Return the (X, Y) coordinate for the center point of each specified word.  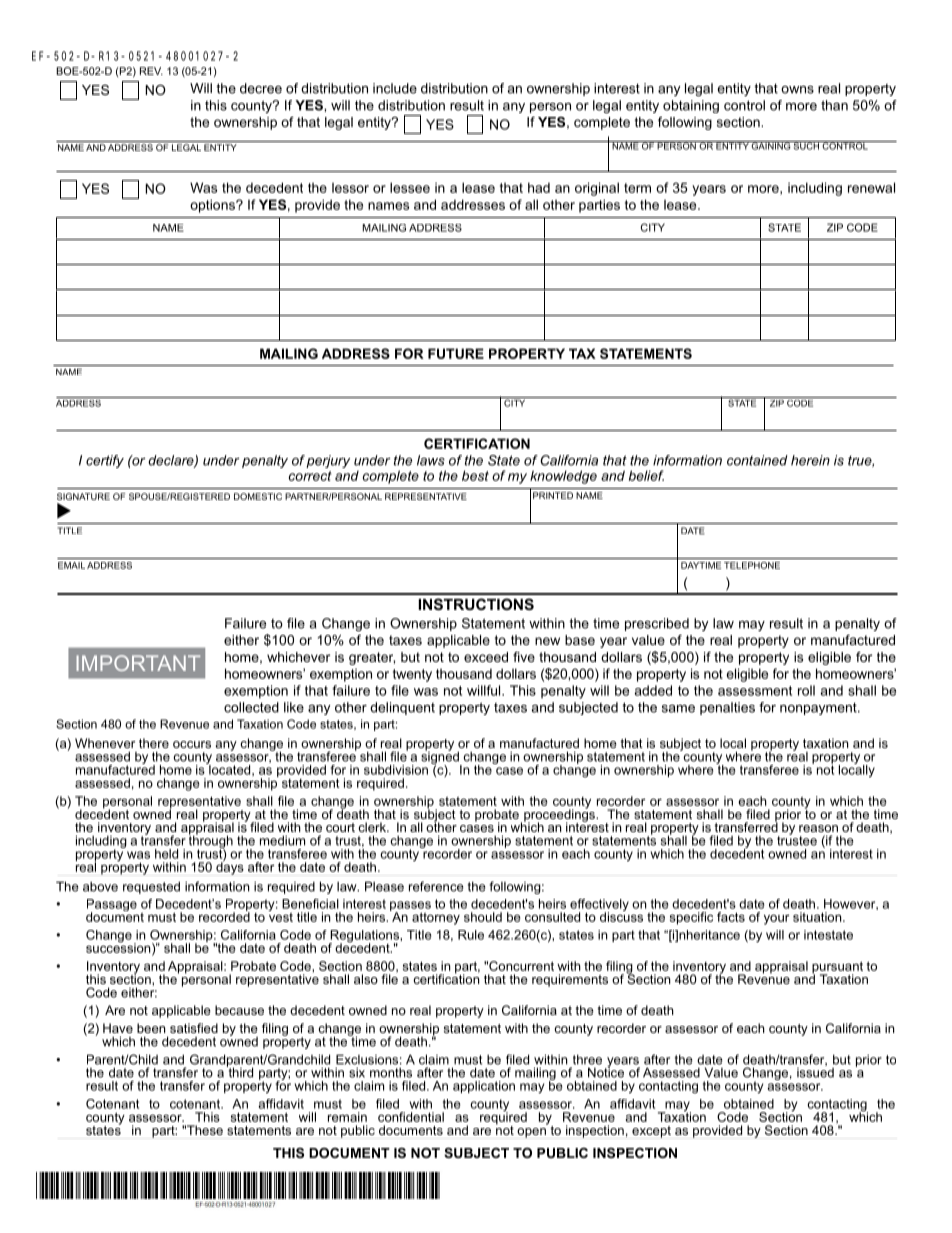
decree (261, 88)
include (395, 88)
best (475, 475)
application (484, 1087)
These (203, 1130)
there (154, 743)
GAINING (771, 145)
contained (757, 460)
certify (105, 461)
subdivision (396, 770)
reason (818, 828)
